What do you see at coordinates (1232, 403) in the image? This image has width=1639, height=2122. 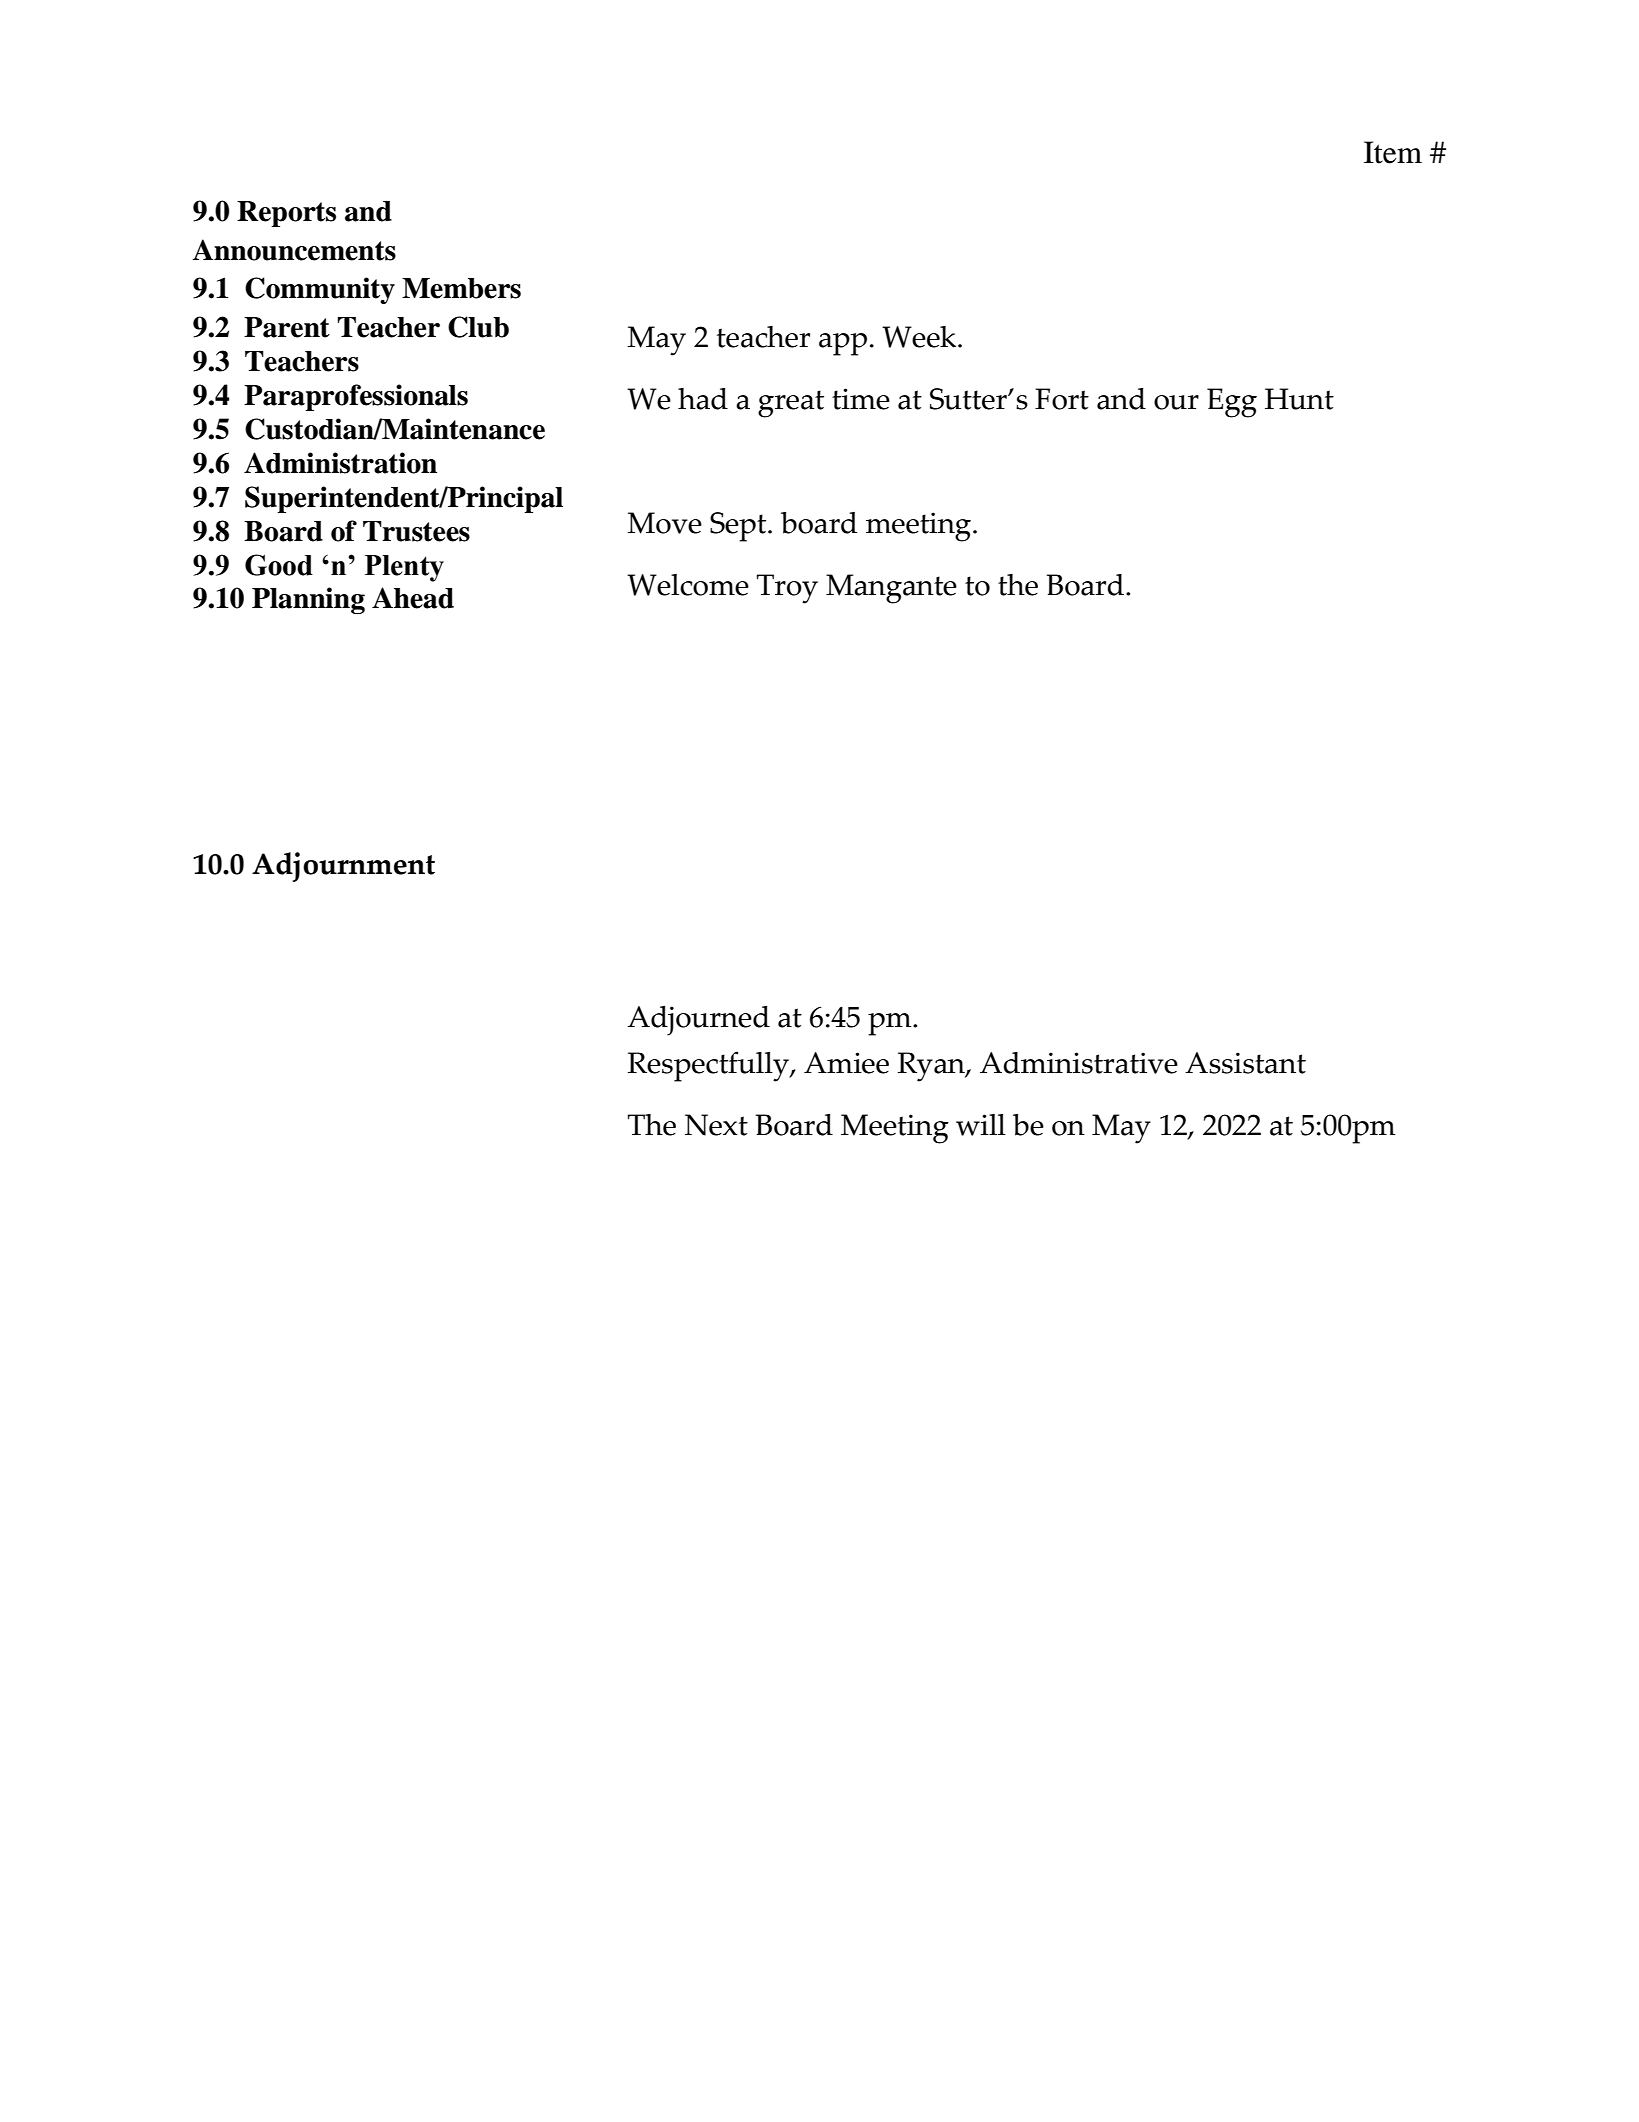 I see `Egg` at bounding box center [1232, 403].
